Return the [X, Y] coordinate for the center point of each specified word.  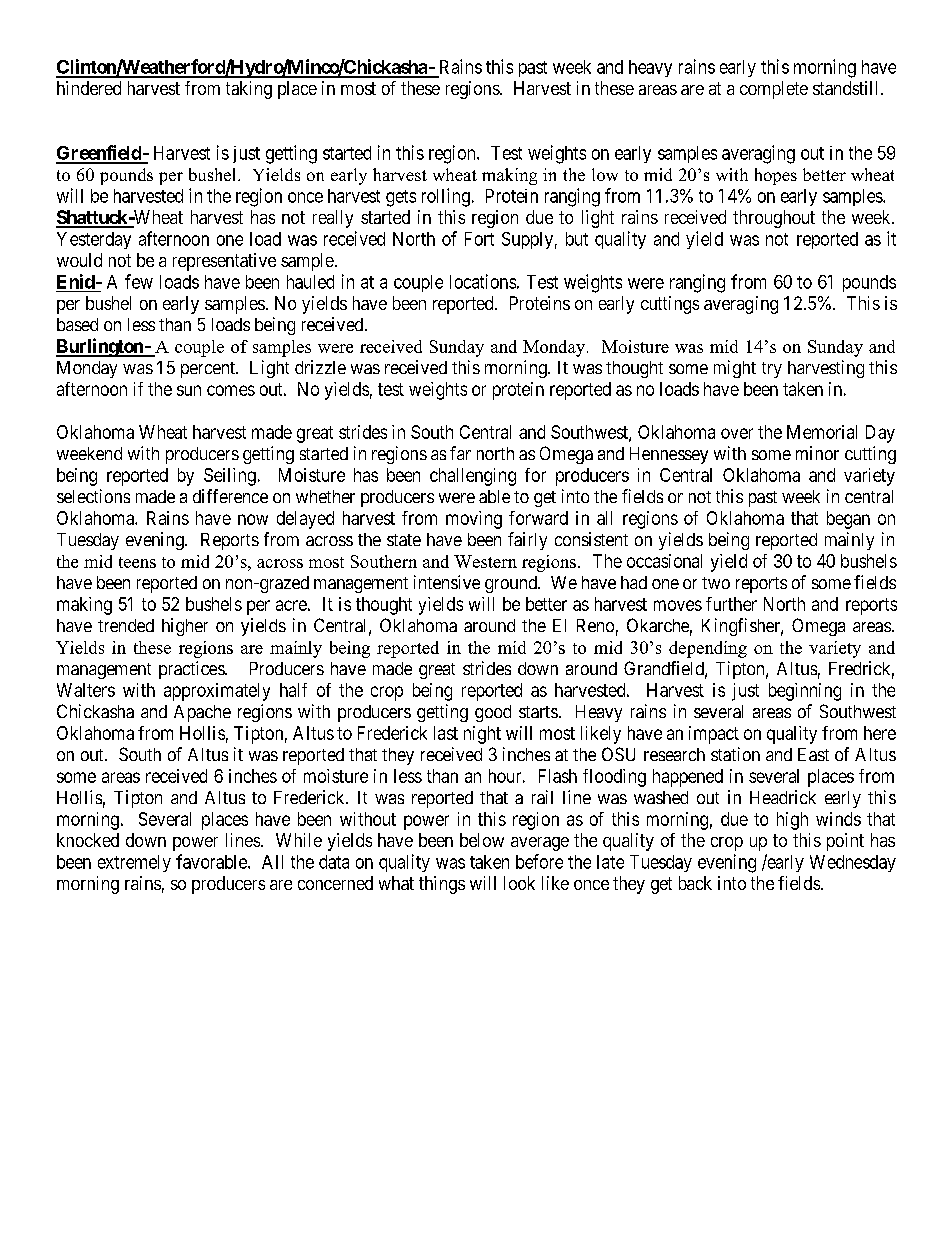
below [482, 840]
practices [192, 670]
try [772, 370]
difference [230, 496]
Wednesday [853, 863]
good [493, 713]
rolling [446, 197]
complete [774, 90]
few [139, 281]
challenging [473, 477]
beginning [805, 692]
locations [483, 281]
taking [249, 90]
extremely [134, 863]
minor [817, 453]
